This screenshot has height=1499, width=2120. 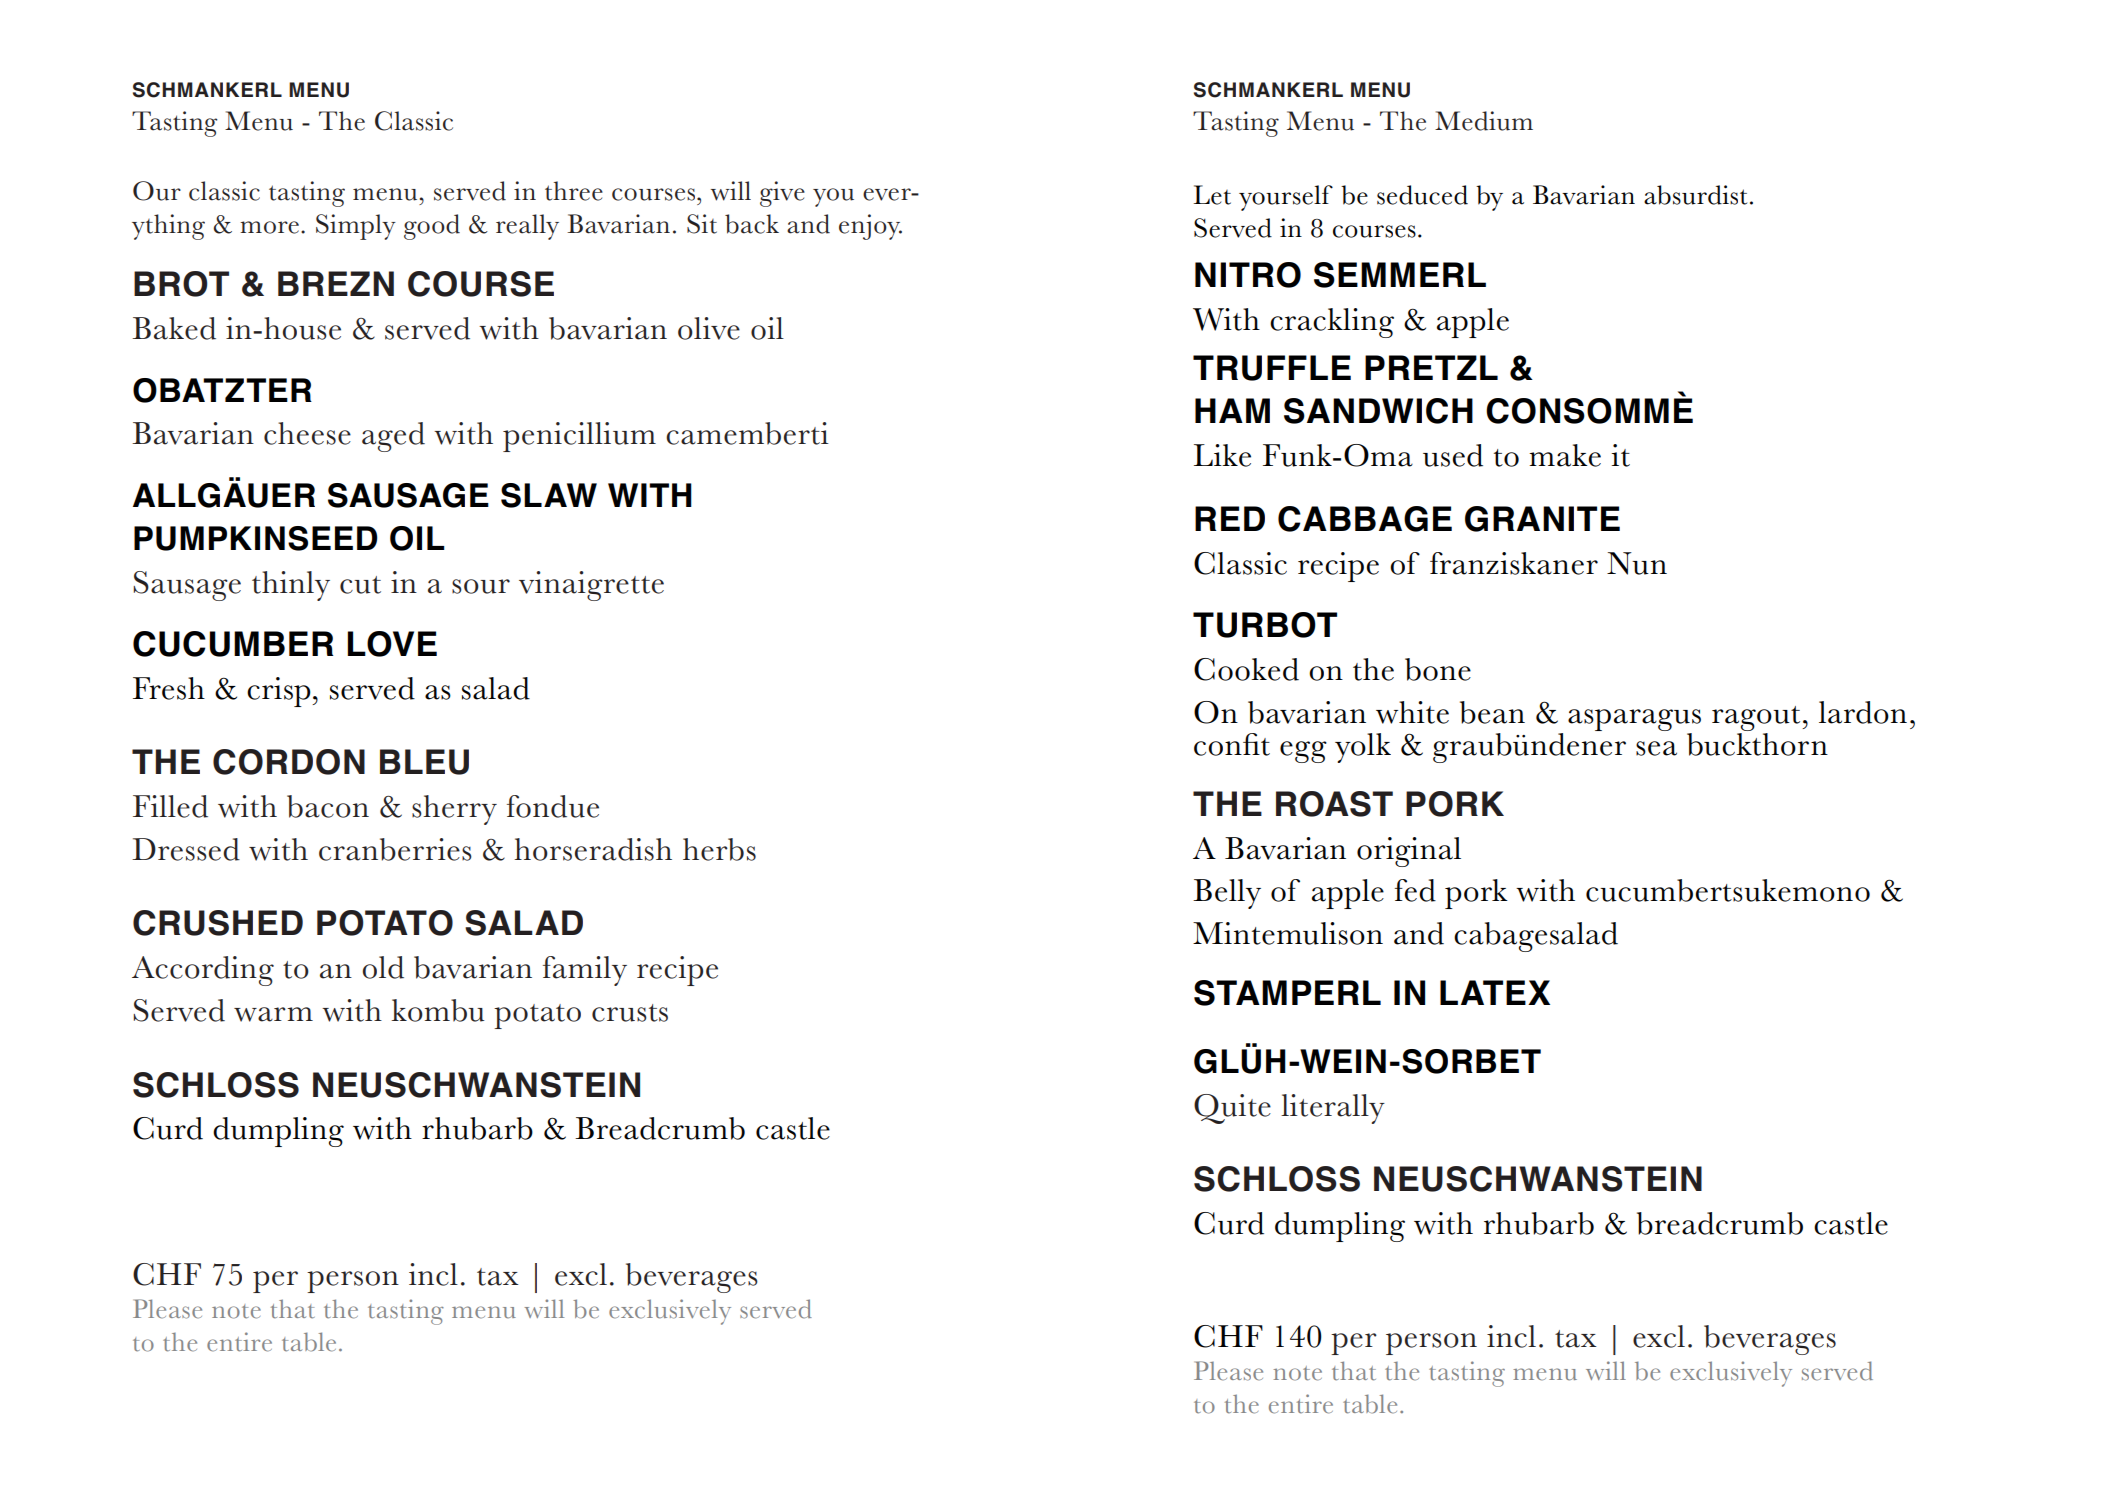 What do you see at coordinates (1232, 1109) in the screenshot?
I see `Quite` at bounding box center [1232, 1109].
